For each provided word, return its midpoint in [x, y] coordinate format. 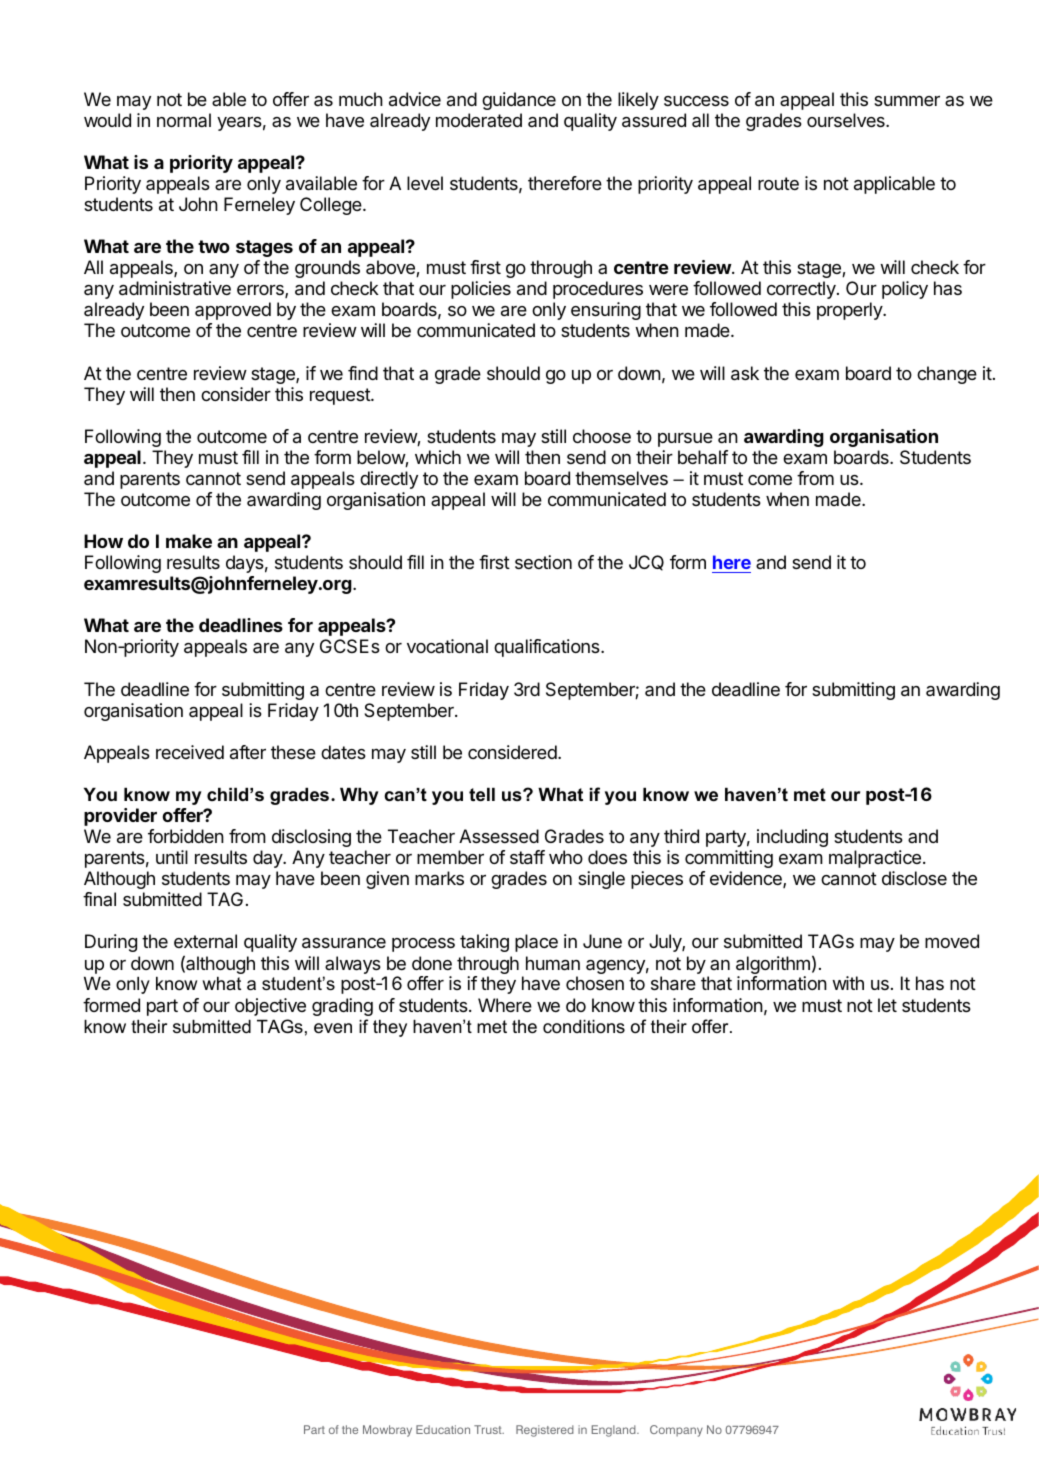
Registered [545, 1431]
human [553, 963]
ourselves [847, 120]
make [189, 541]
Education [443, 1429]
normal [184, 120]
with [848, 983]
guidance [519, 101]
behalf [703, 457]
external [205, 941]
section [543, 562]
